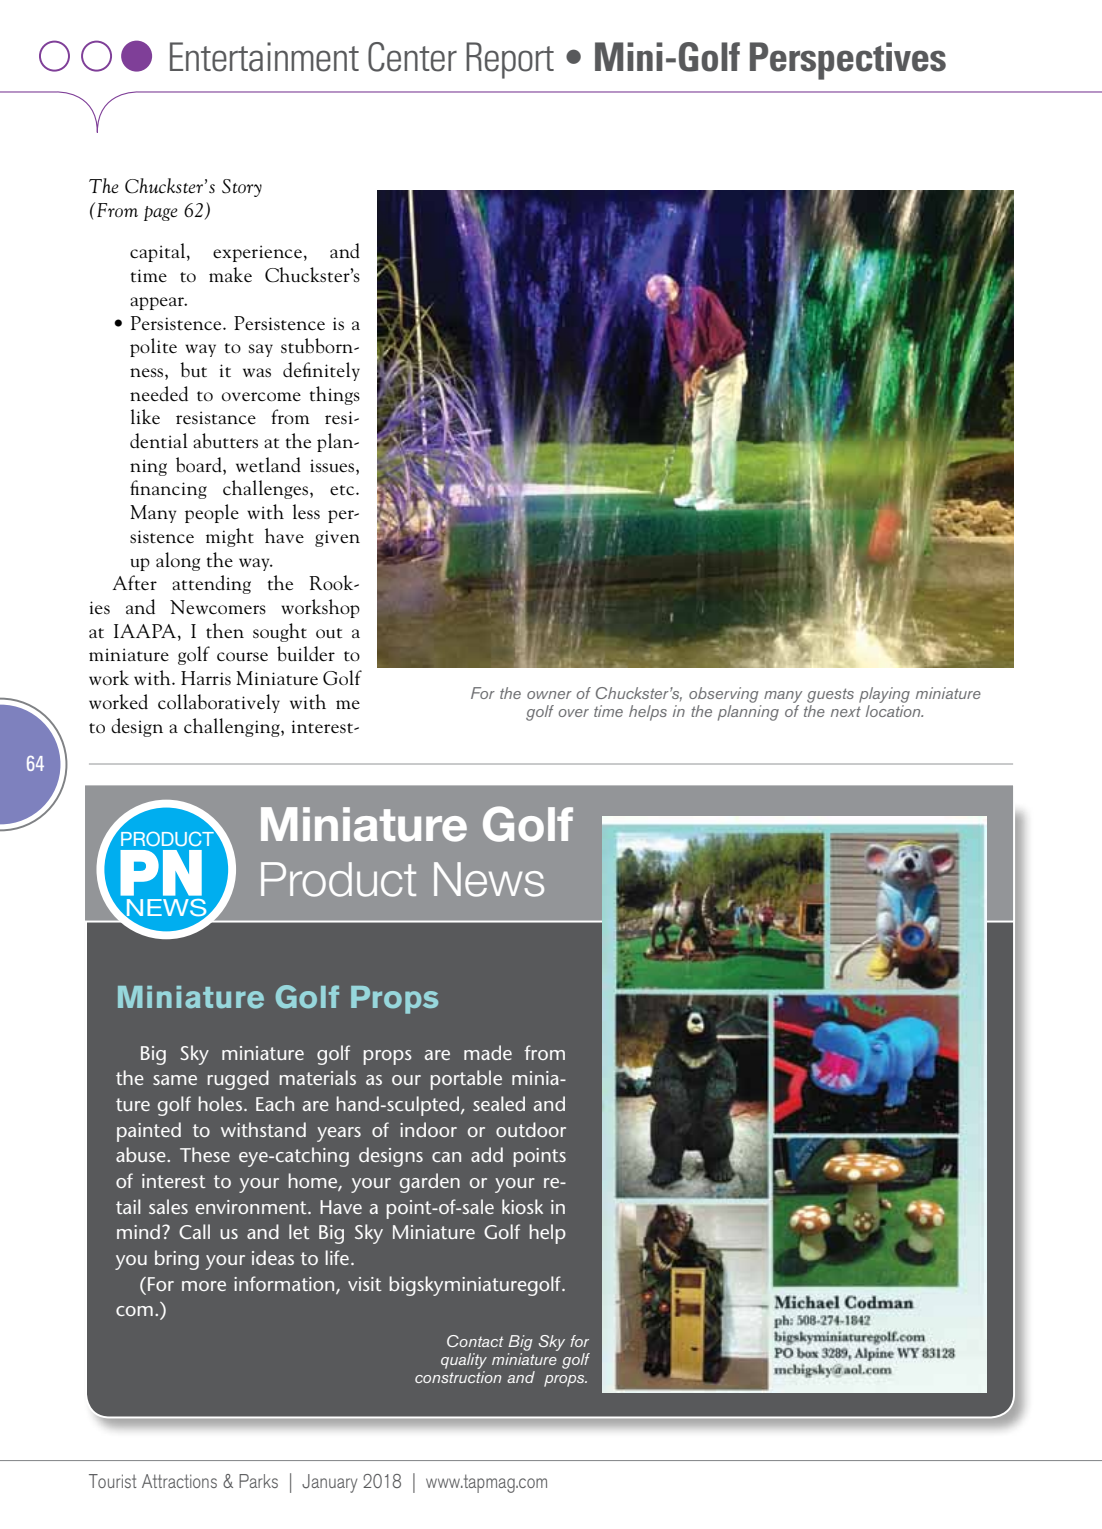 The height and width of the screenshot is (1529, 1102). I want to click on owner, so click(549, 695).
